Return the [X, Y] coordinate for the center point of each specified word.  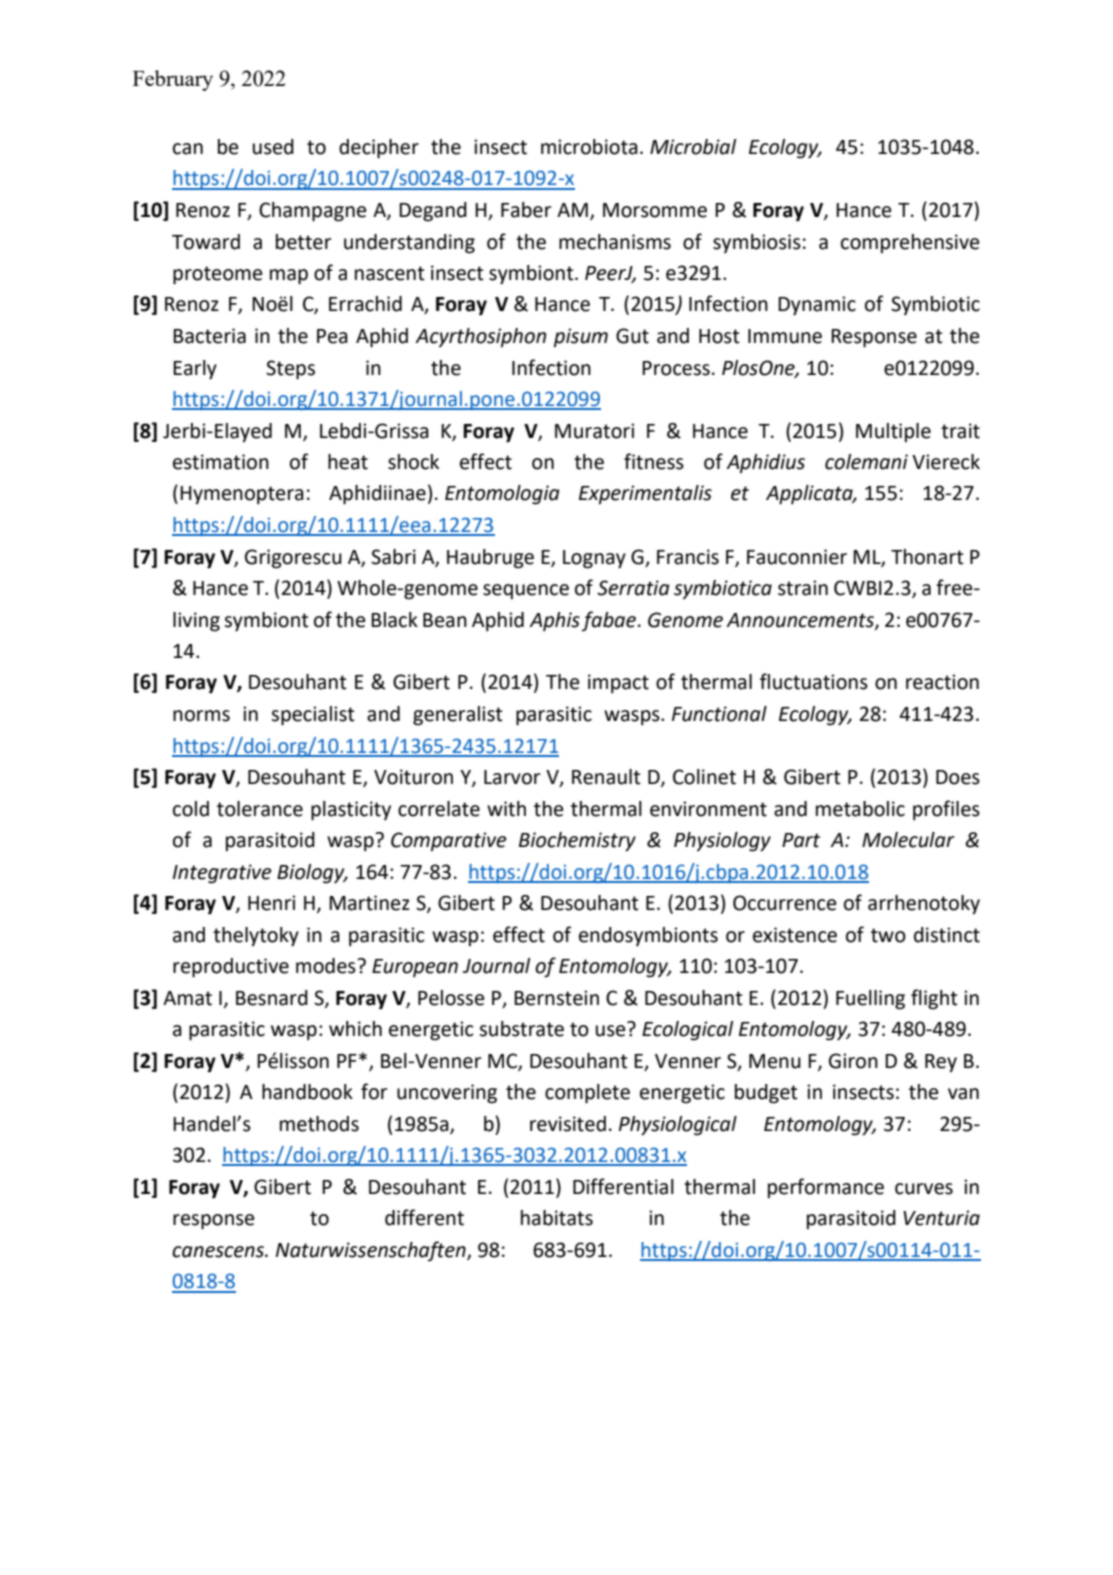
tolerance [260, 809]
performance [826, 1188]
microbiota [589, 147]
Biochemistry [577, 842]
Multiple [893, 432]
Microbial [693, 147]
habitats [557, 1218]
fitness [654, 461]
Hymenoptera [242, 495]
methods [319, 1124]
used [273, 147]
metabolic [860, 809]
